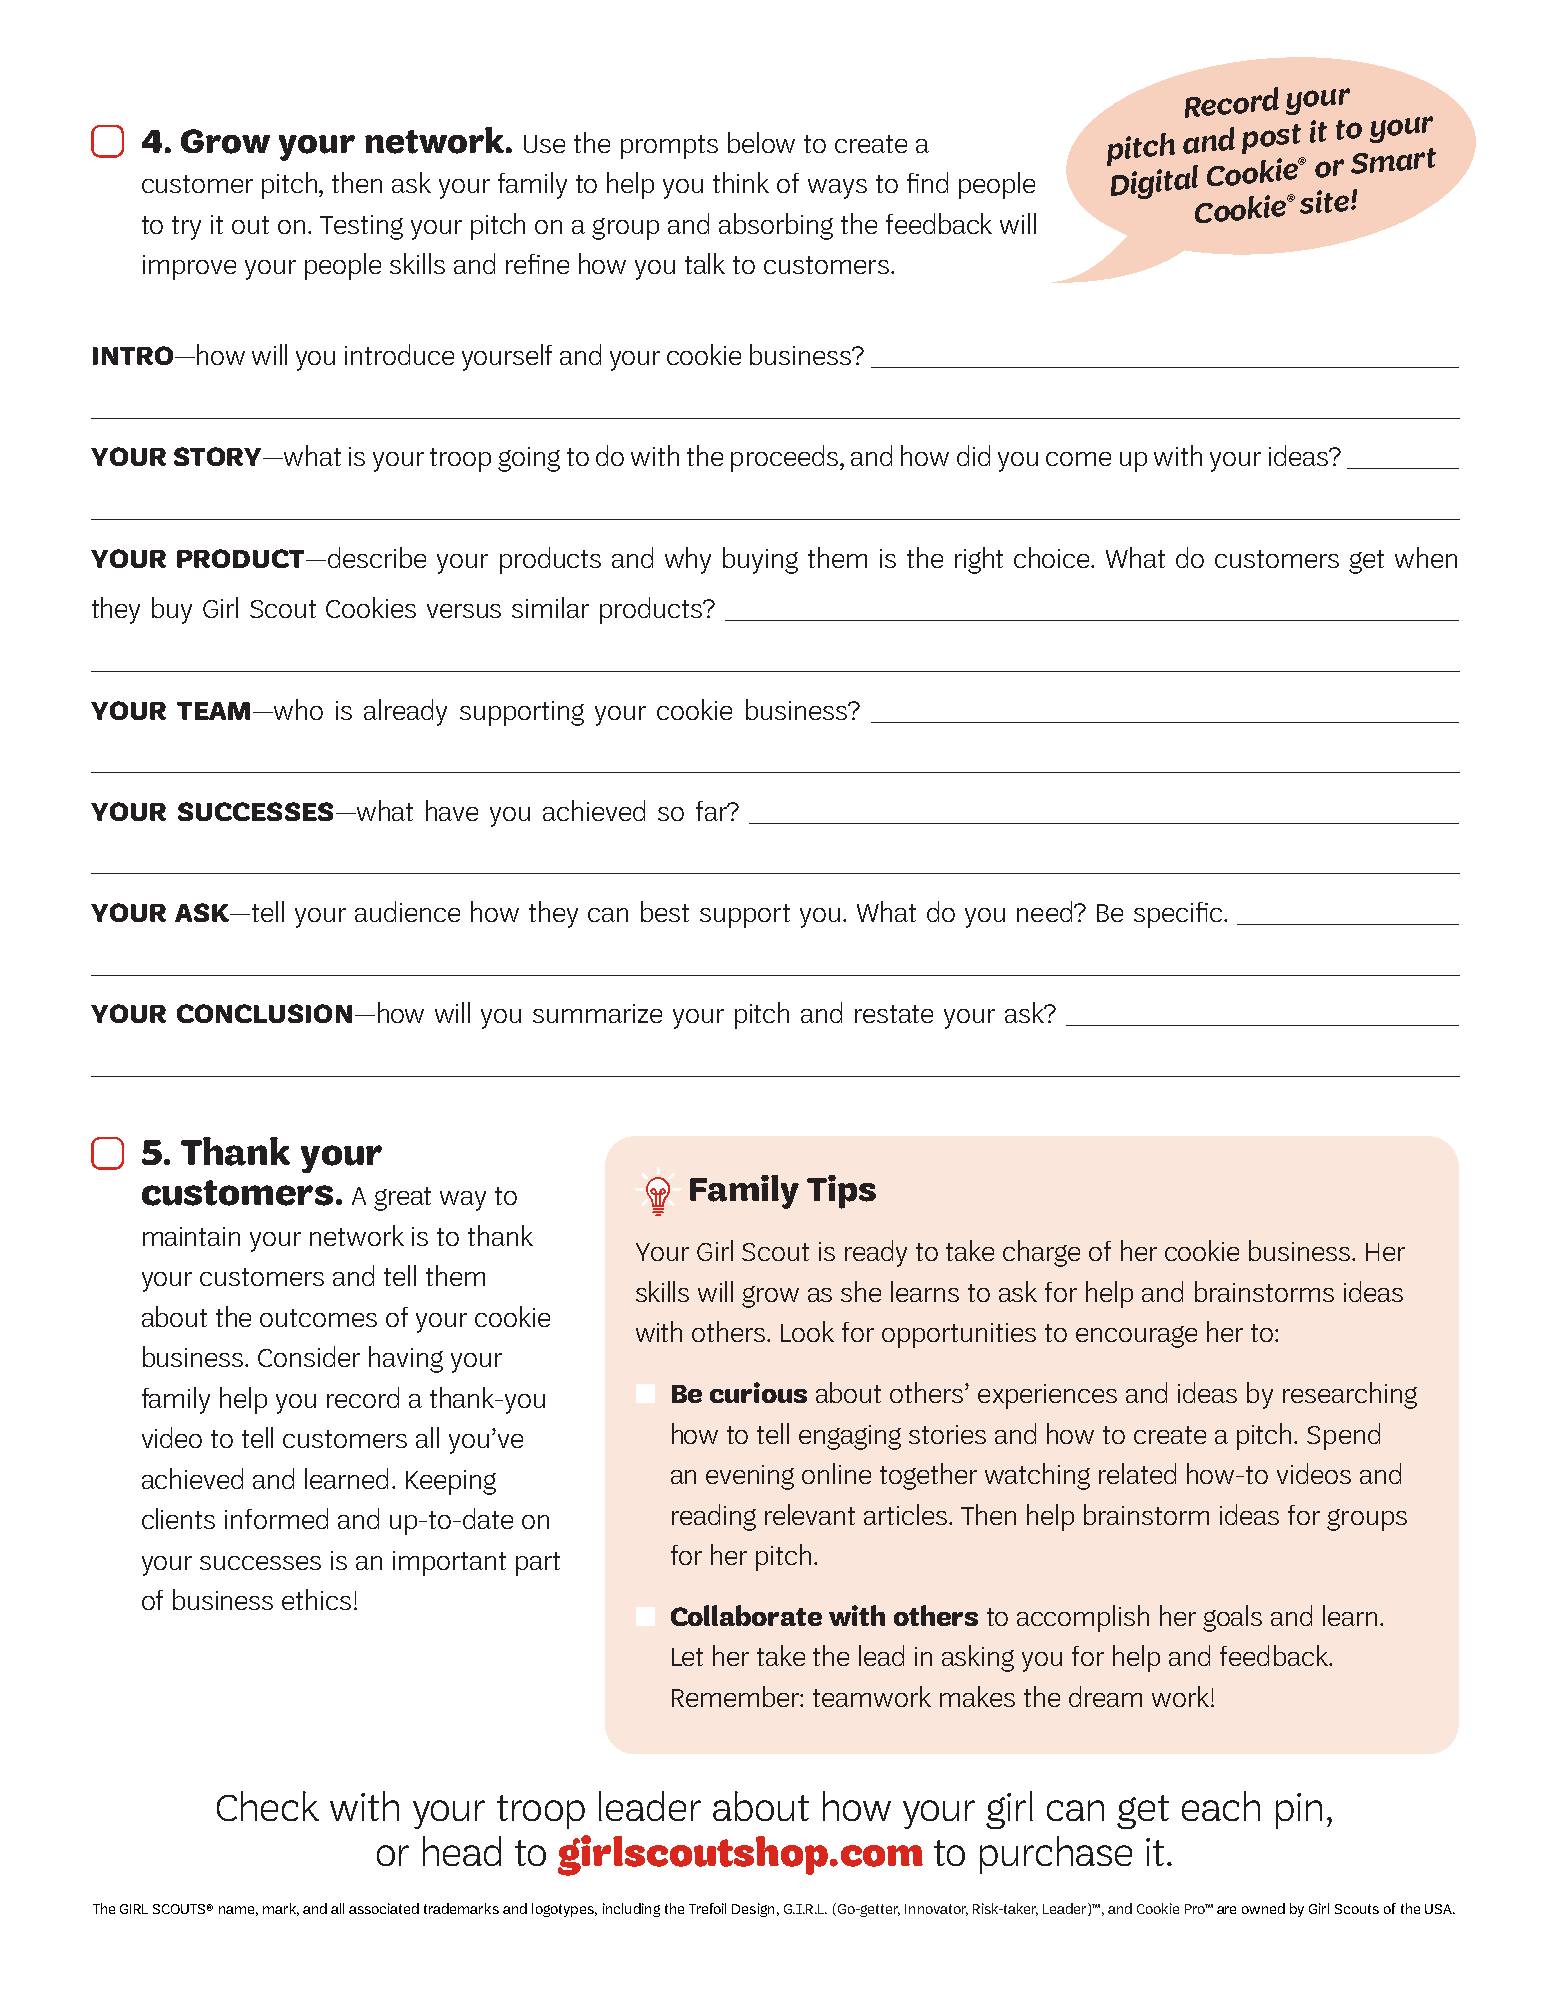 The height and width of the image is (2005, 1550). Describe the element at coordinates (753, 1910) in the image. I see `Design` at that location.
